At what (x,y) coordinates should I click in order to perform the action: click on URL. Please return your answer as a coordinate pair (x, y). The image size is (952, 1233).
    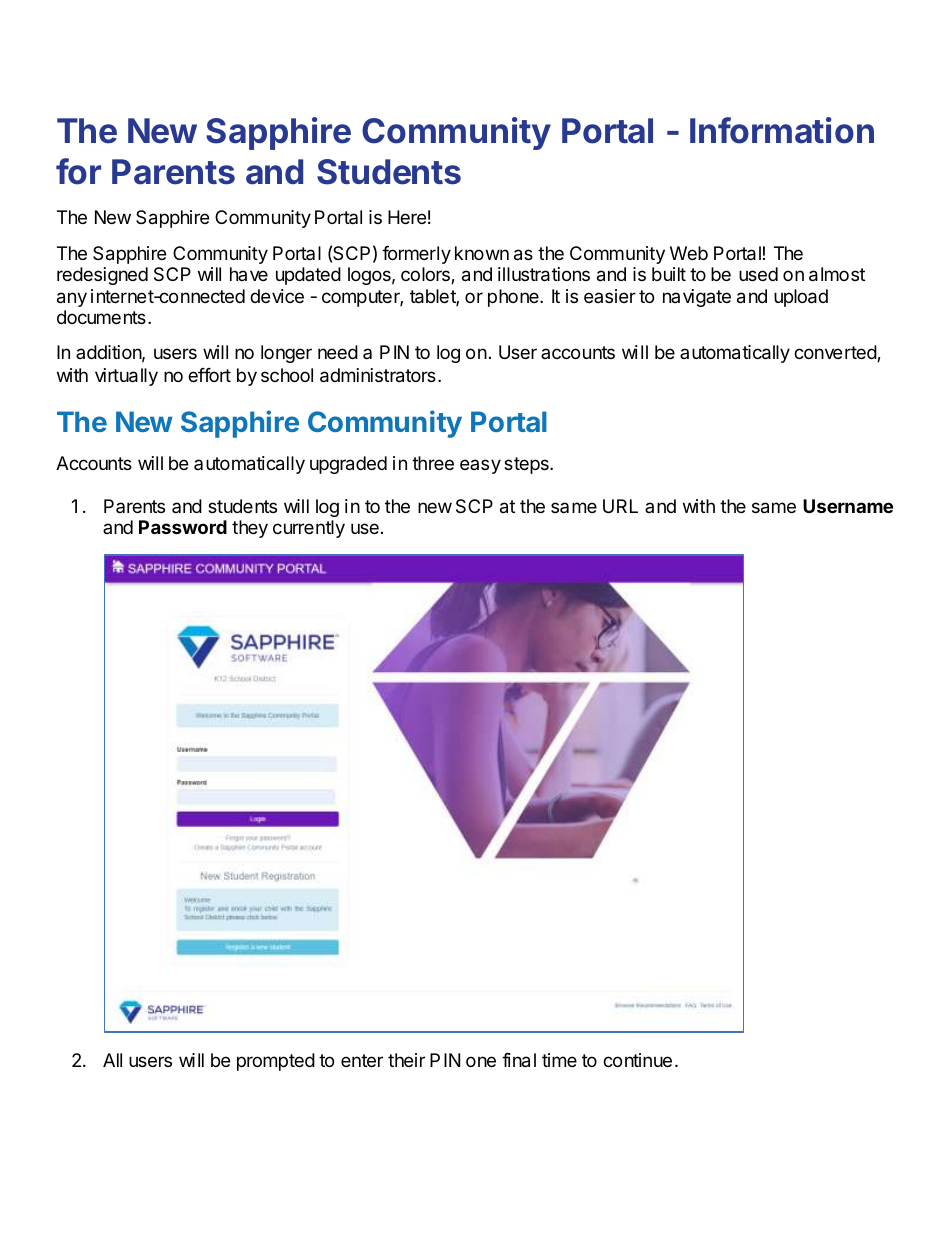
    Looking at the image, I should click on (620, 506).
